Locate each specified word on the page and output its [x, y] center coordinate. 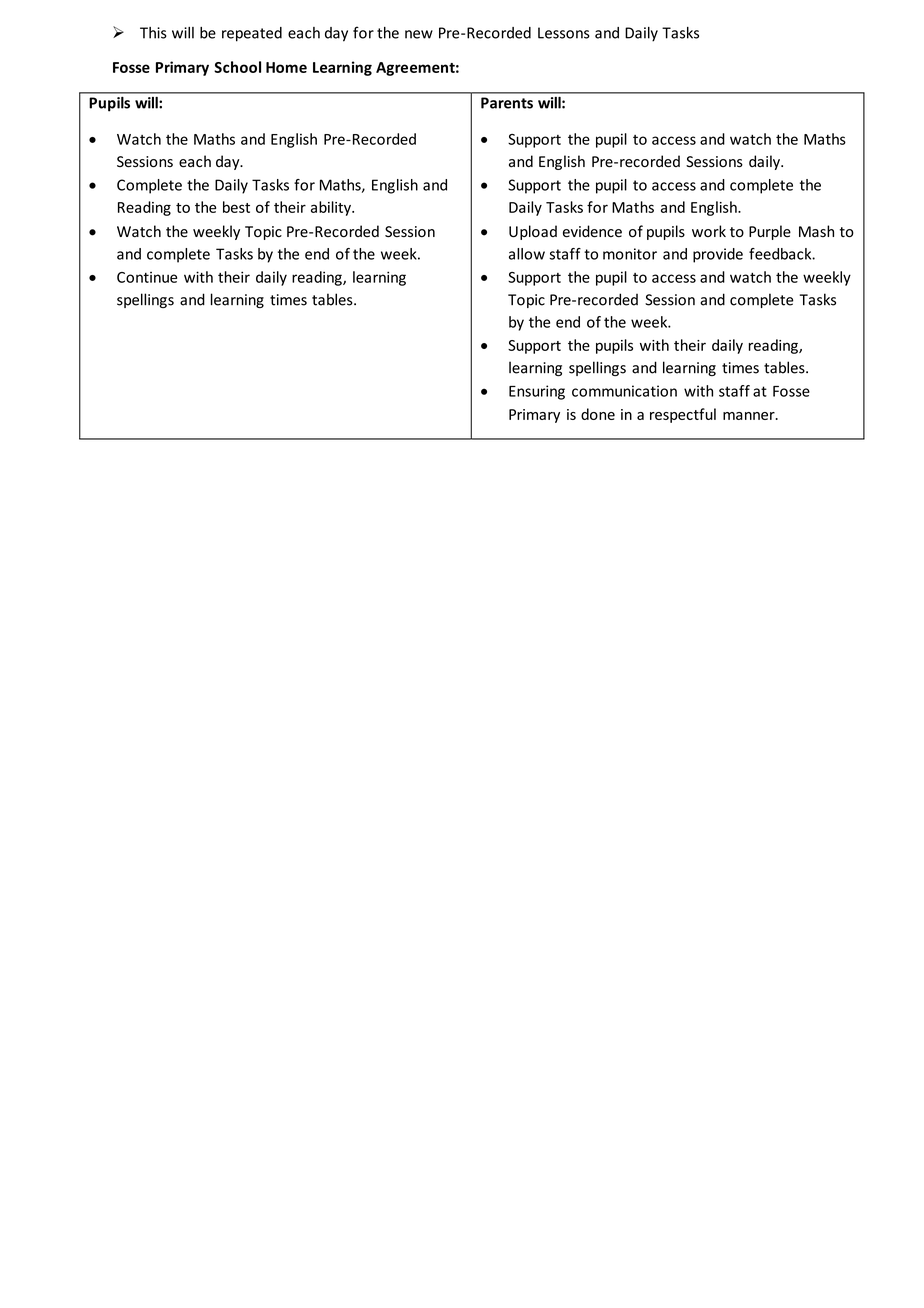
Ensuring [537, 392]
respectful [683, 415]
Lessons [564, 33]
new [419, 34]
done [598, 414]
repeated [252, 34]
